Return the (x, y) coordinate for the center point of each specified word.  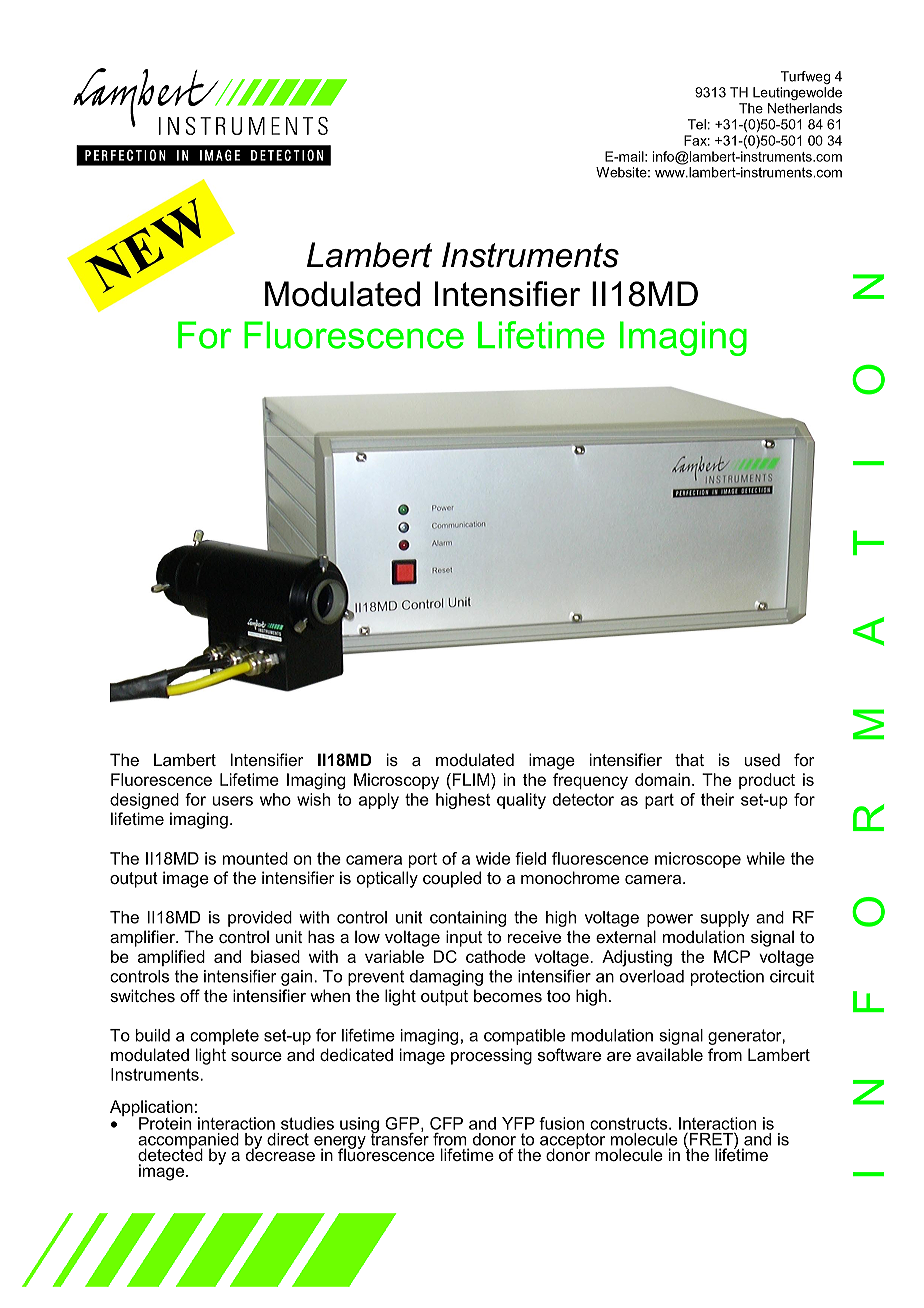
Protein (165, 1123)
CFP (446, 1123)
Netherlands (805, 108)
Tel (697, 124)
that (689, 759)
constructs (630, 1123)
